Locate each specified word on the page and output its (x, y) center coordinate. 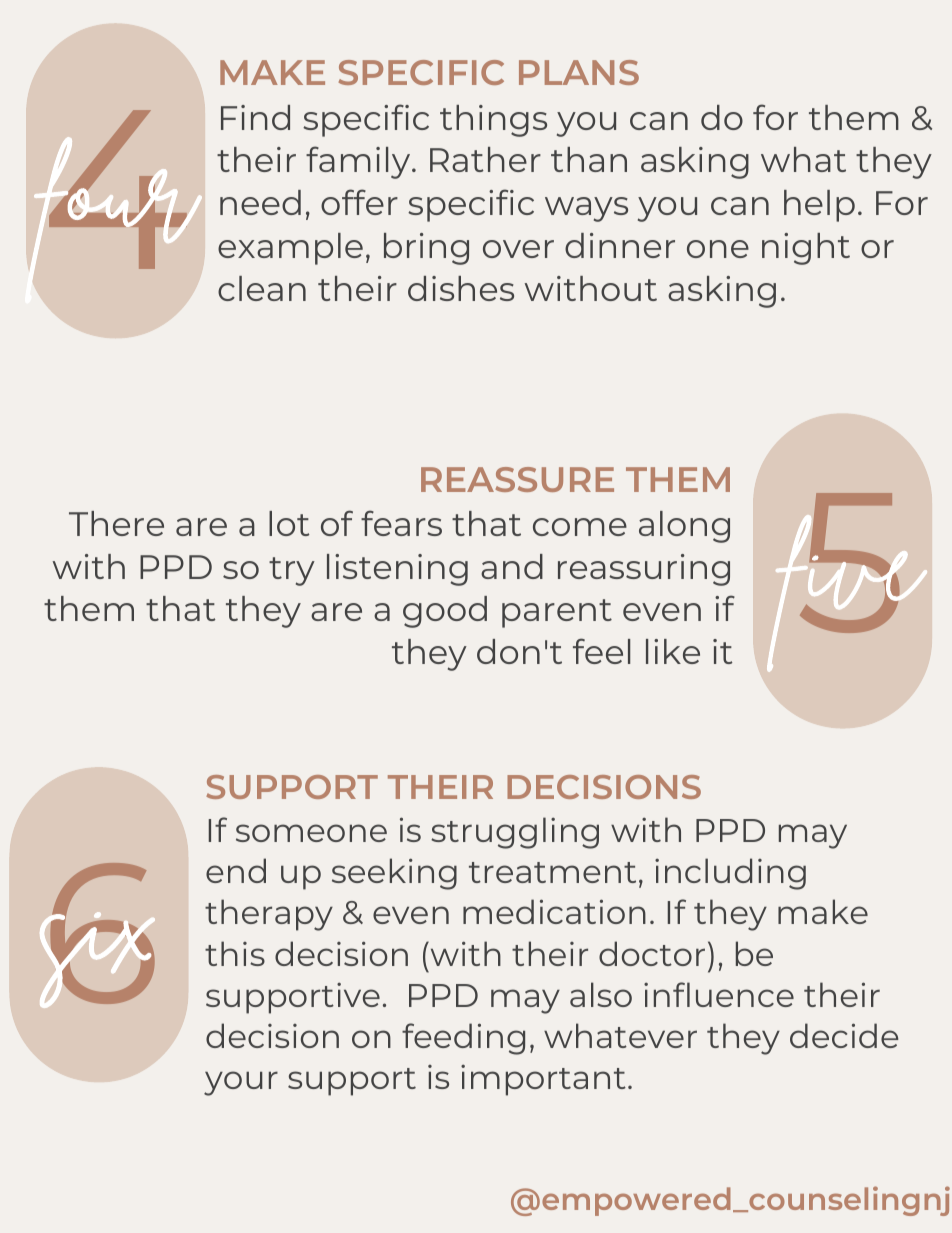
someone (311, 833)
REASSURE (517, 479)
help (819, 206)
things (493, 121)
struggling (515, 833)
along (684, 527)
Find (255, 117)
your (241, 1083)
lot (289, 523)
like (673, 651)
